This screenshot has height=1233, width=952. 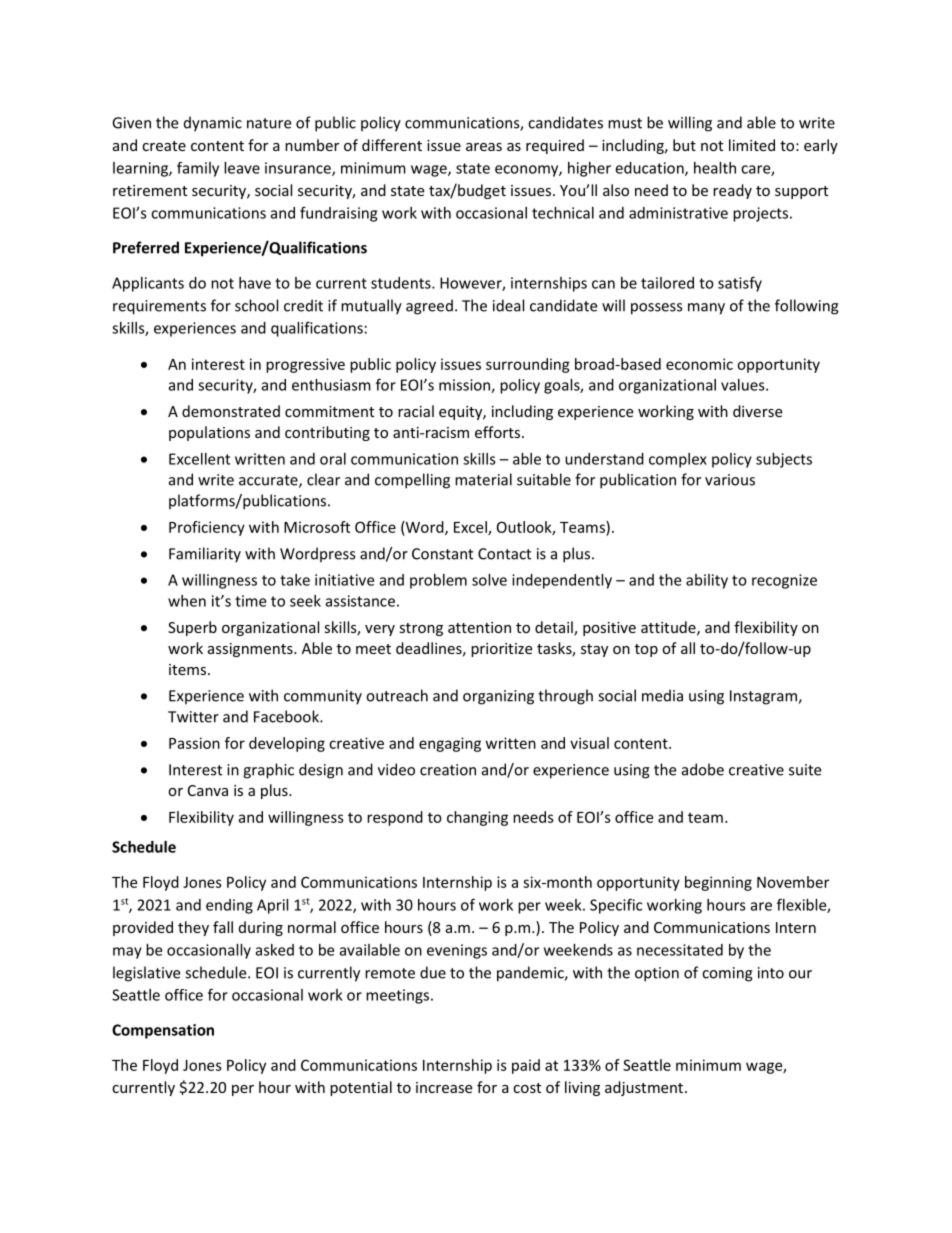 I want to click on engaging, so click(x=450, y=744).
